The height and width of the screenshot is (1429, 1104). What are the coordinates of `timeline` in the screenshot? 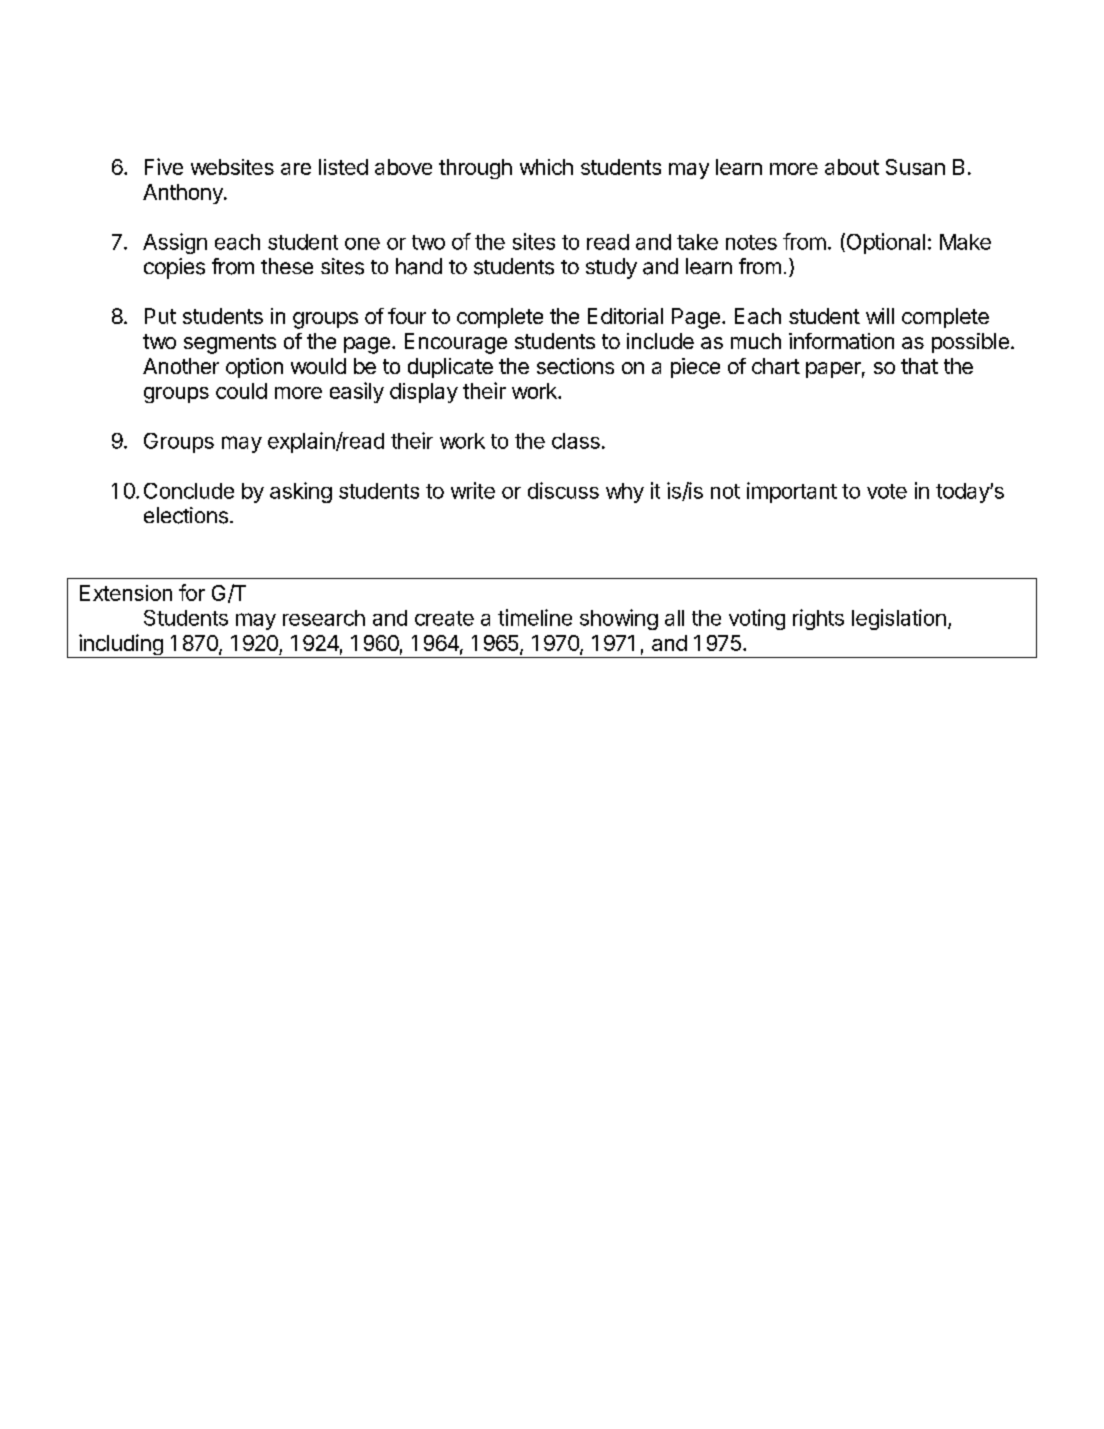 It's located at (535, 617).
